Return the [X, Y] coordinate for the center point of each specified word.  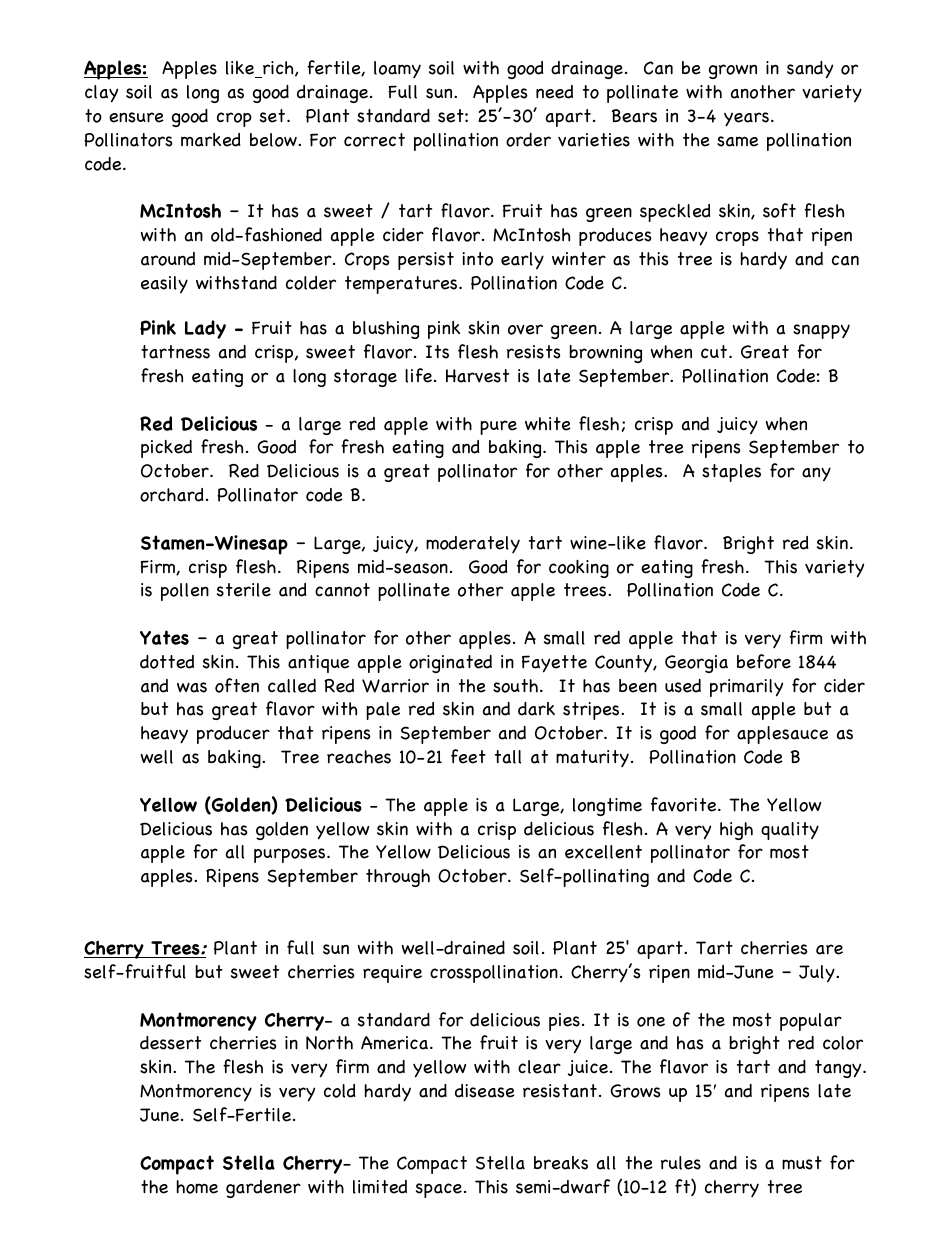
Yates [164, 637]
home [197, 1187]
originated [450, 664]
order [528, 140]
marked [211, 140]
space [439, 1190]
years [748, 119]
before [764, 661]
